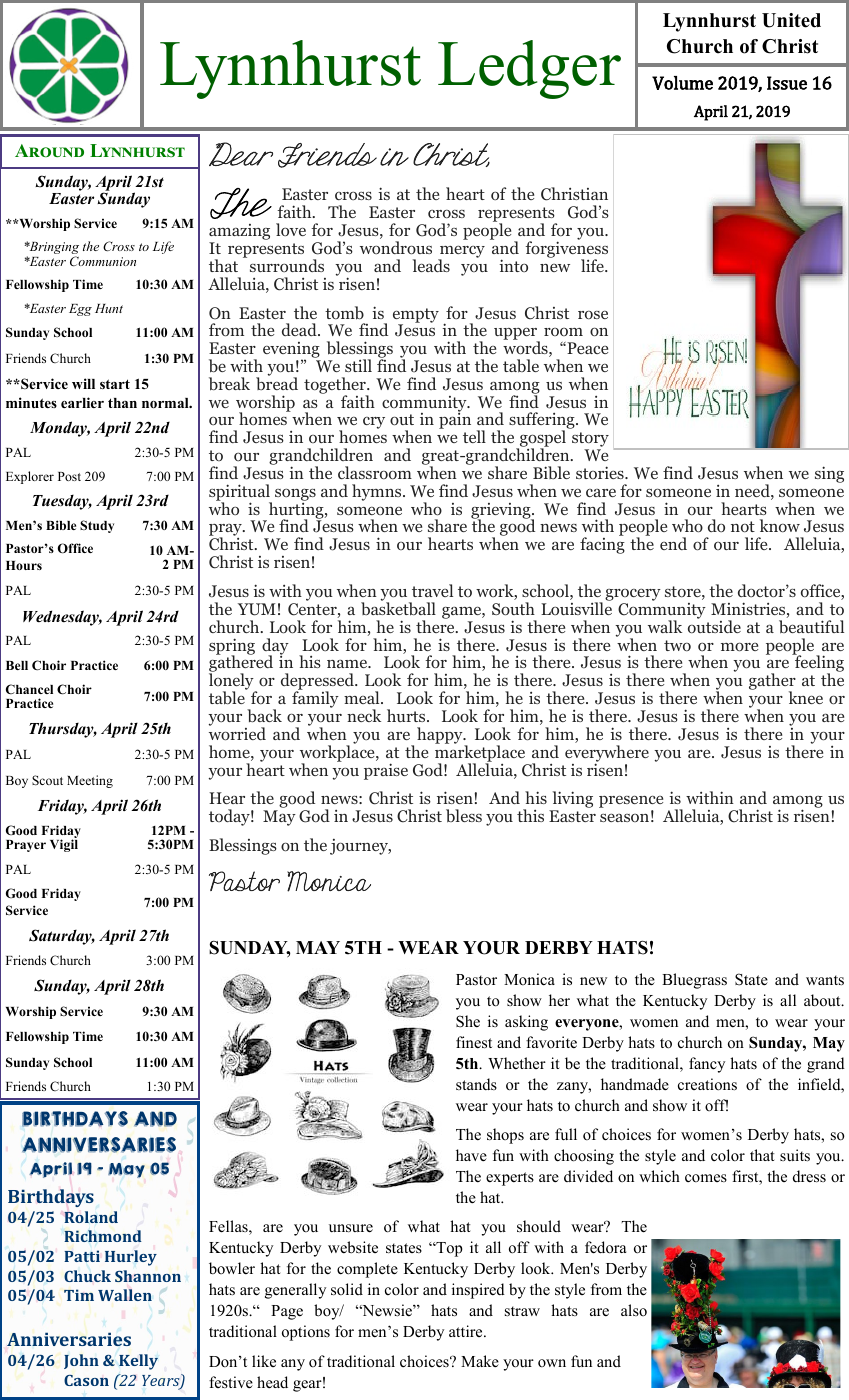  I want to click on Ledger, so click(529, 69).
